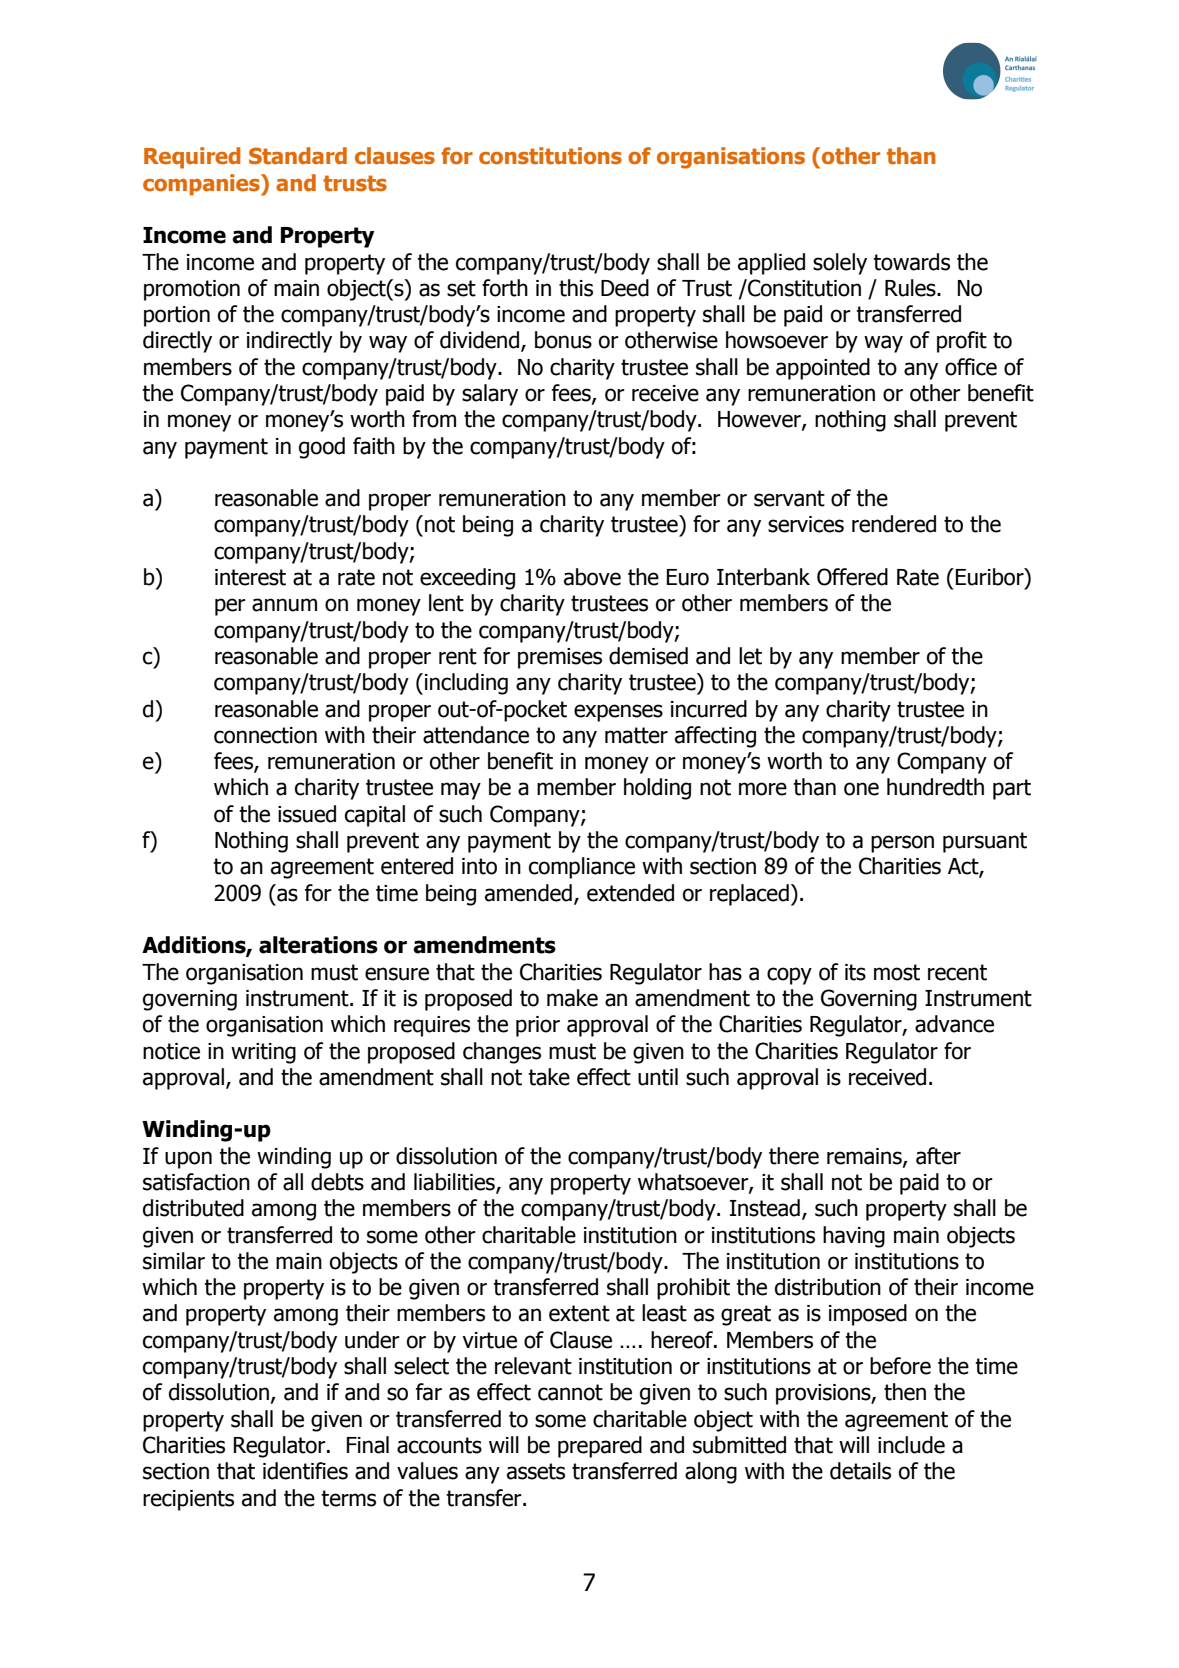  Describe the element at coordinates (911, 262) in the screenshot. I see `towards` at that location.
